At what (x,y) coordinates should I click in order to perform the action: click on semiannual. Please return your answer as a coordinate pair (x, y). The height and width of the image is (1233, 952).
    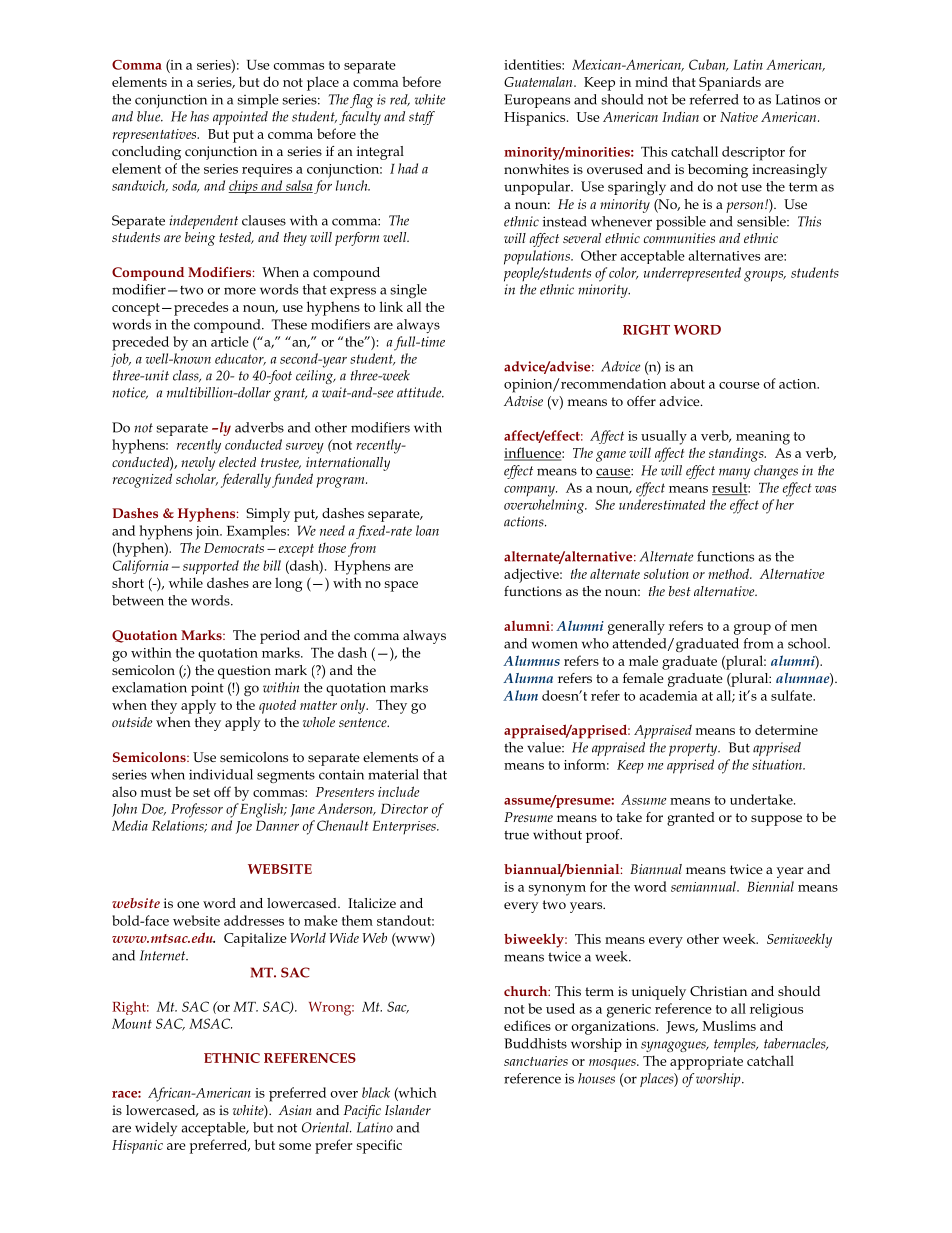
    Looking at the image, I should click on (704, 886).
